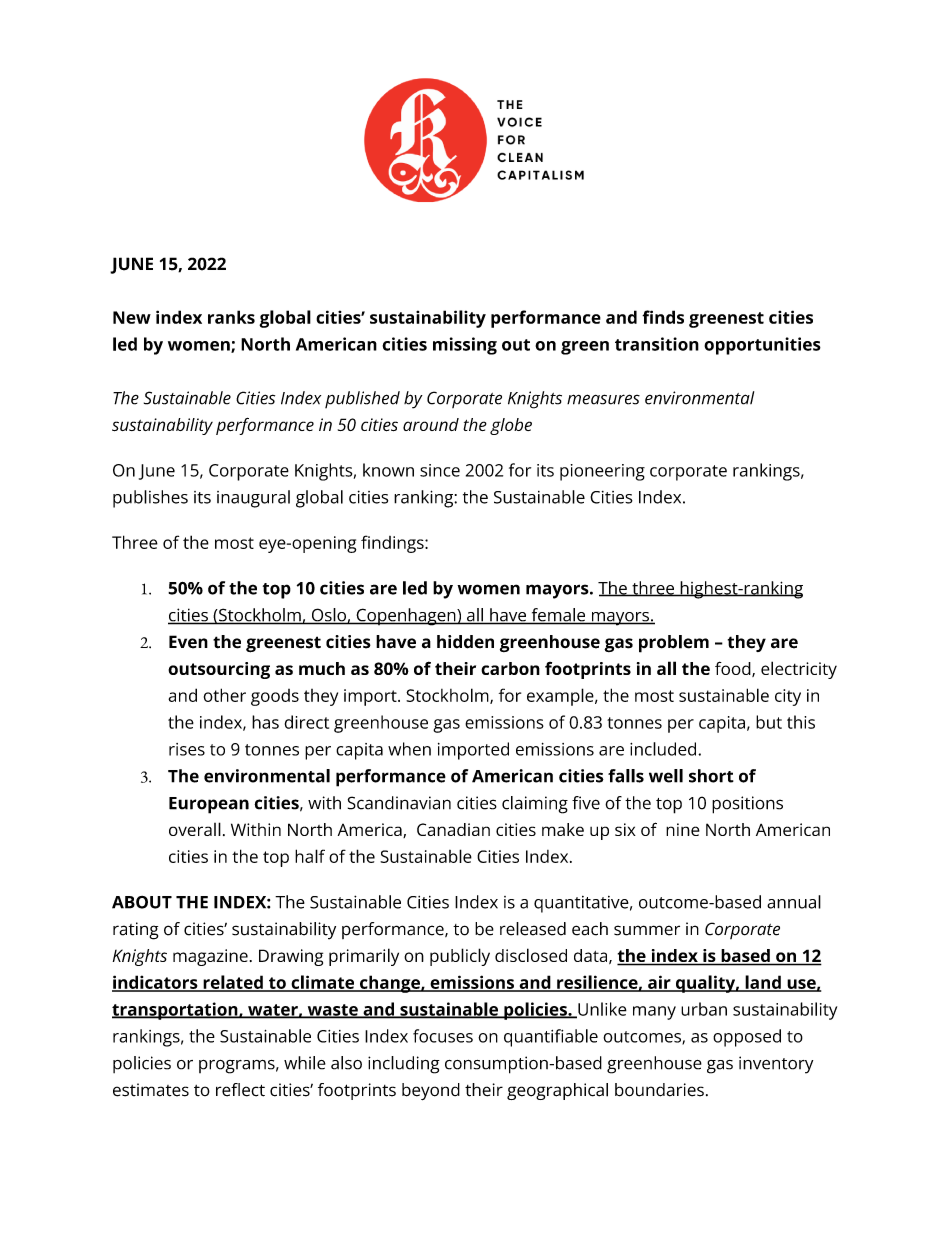 This document has width=952, height=1233. I want to click on pioneering, so click(602, 472).
